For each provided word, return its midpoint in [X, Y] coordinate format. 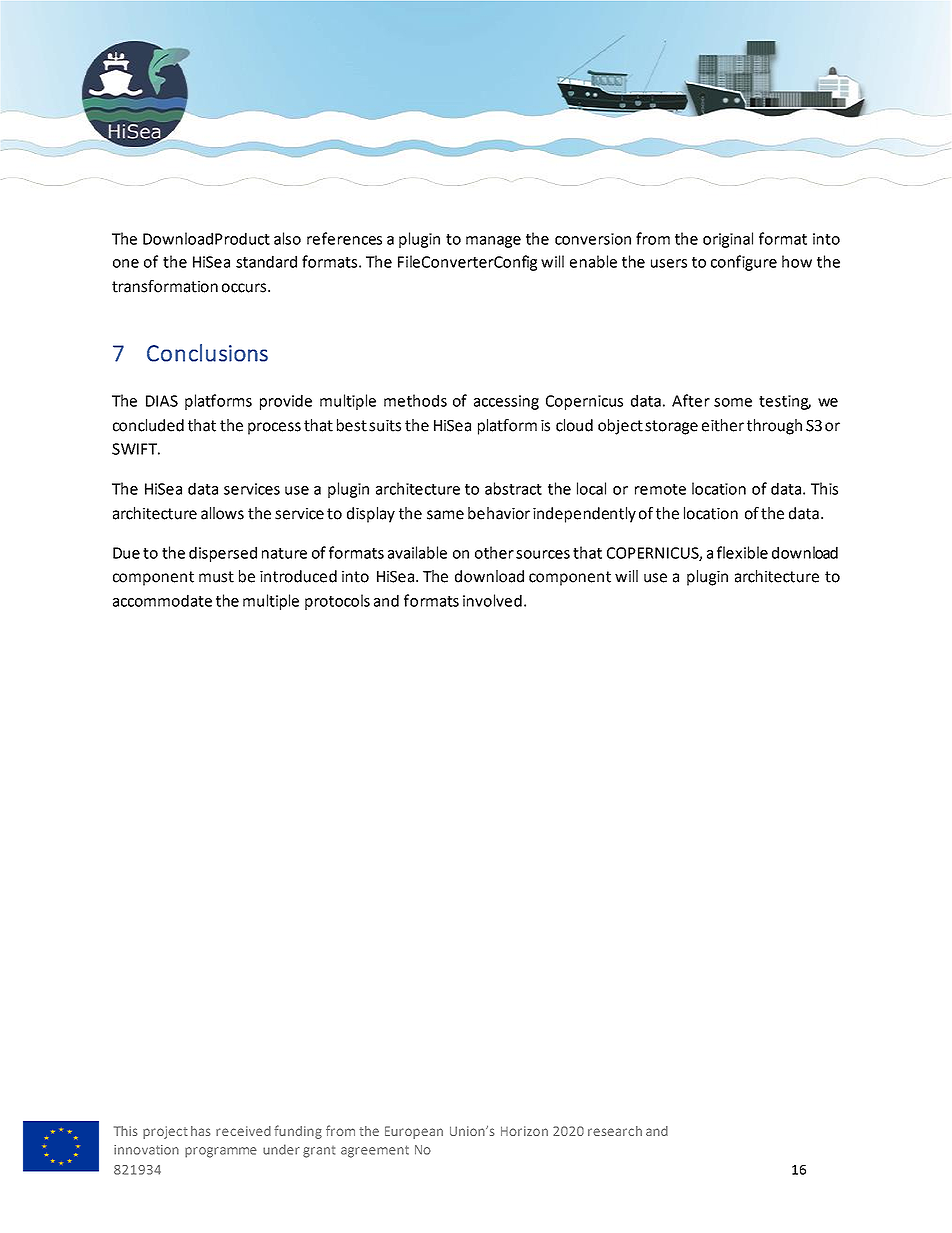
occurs [245, 288]
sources [543, 554]
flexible [742, 552]
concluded [148, 425]
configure [744, 263]
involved [492, 600]
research [615, 1131]
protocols [337, 602]
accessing [506, 402]
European [414, 1132]
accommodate [162, 600]
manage [493, 242]
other [494, 552]
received [243, 1131]
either [723, 425]
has [200, 1131]
